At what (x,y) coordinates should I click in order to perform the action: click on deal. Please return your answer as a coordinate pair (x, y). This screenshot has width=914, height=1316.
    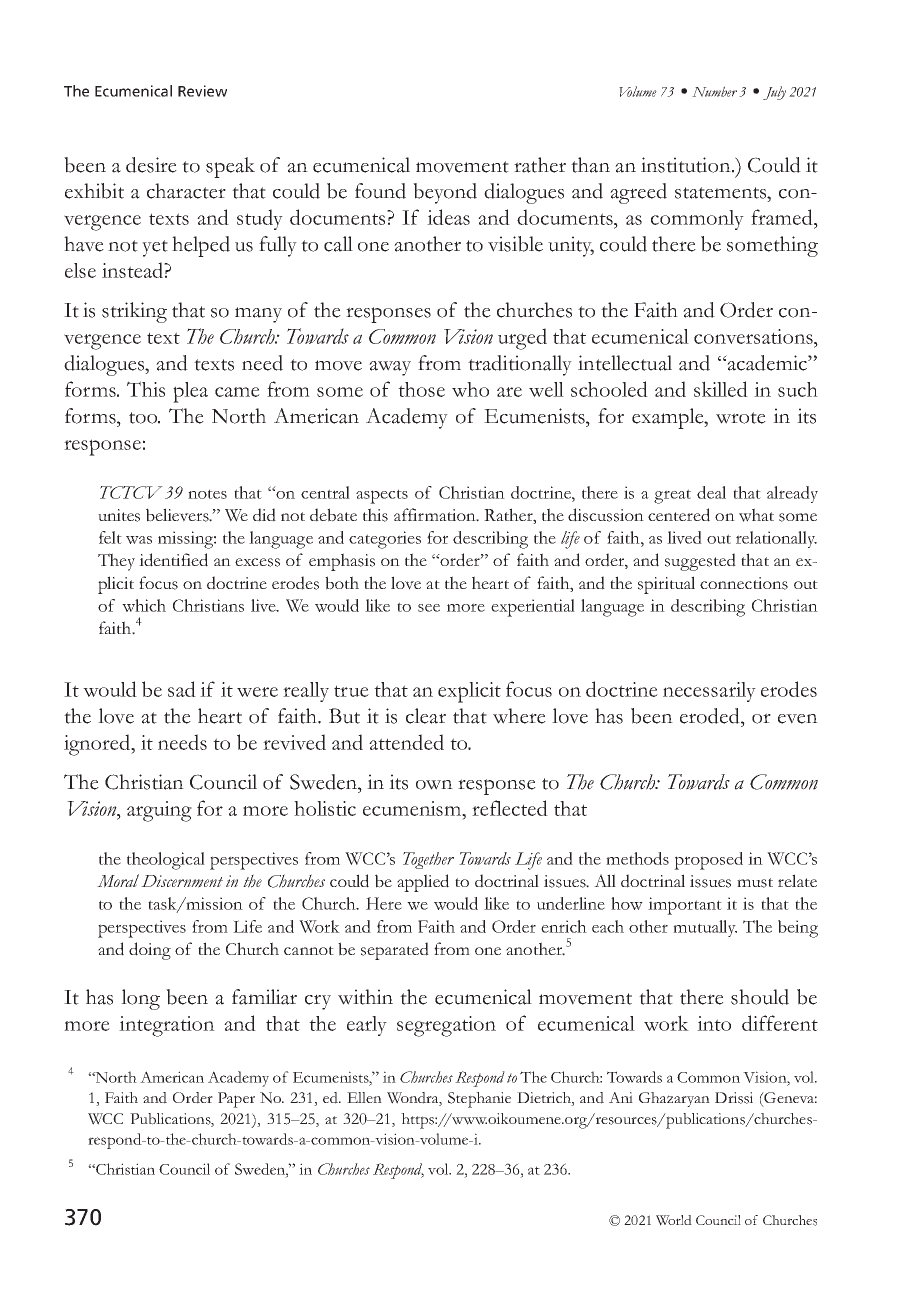
    Looking at the image, I should click on (711, 492).
